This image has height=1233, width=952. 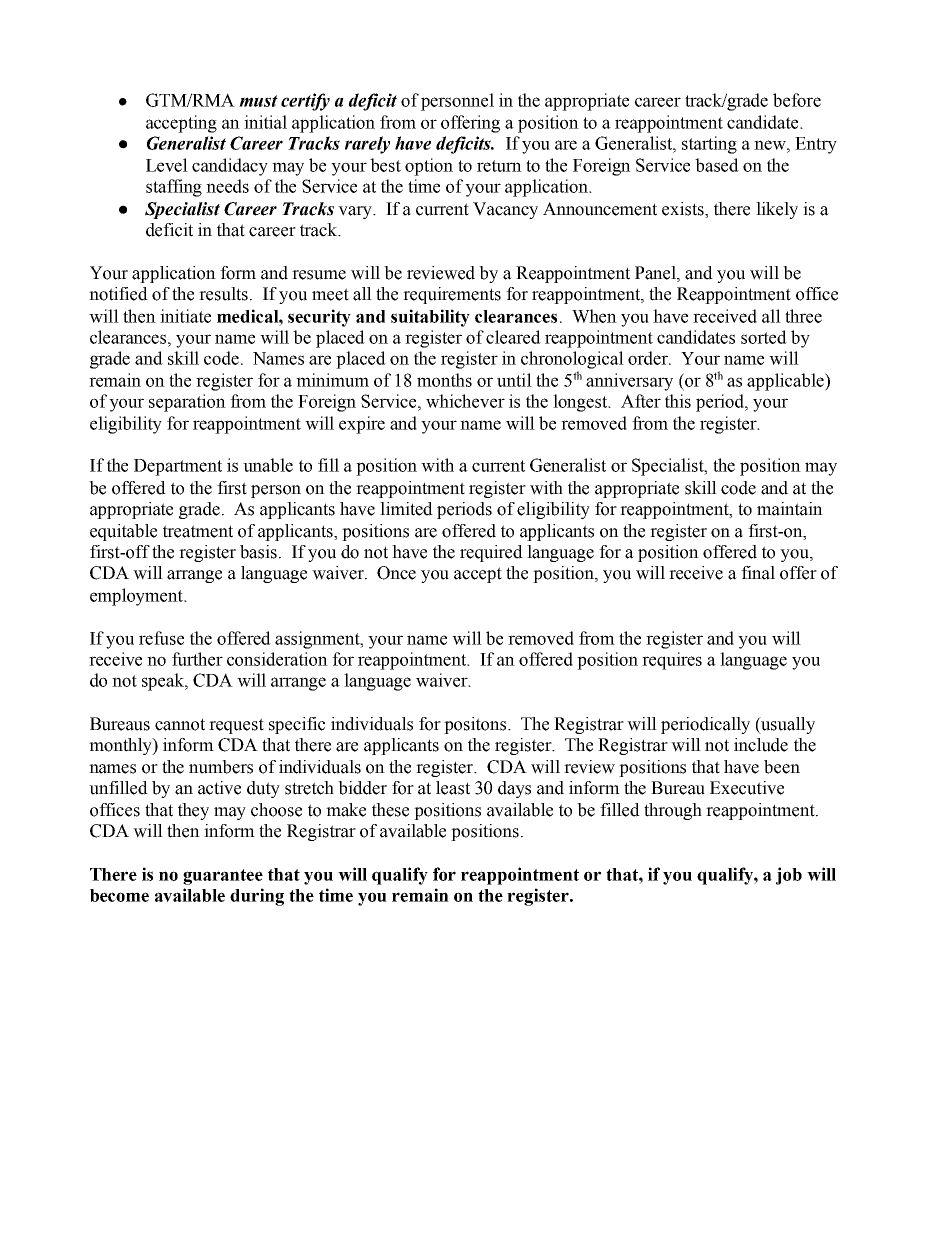 What do you see at coordinates (499, 166) in the image?
I see `return` at bounding box center [499, 166].
